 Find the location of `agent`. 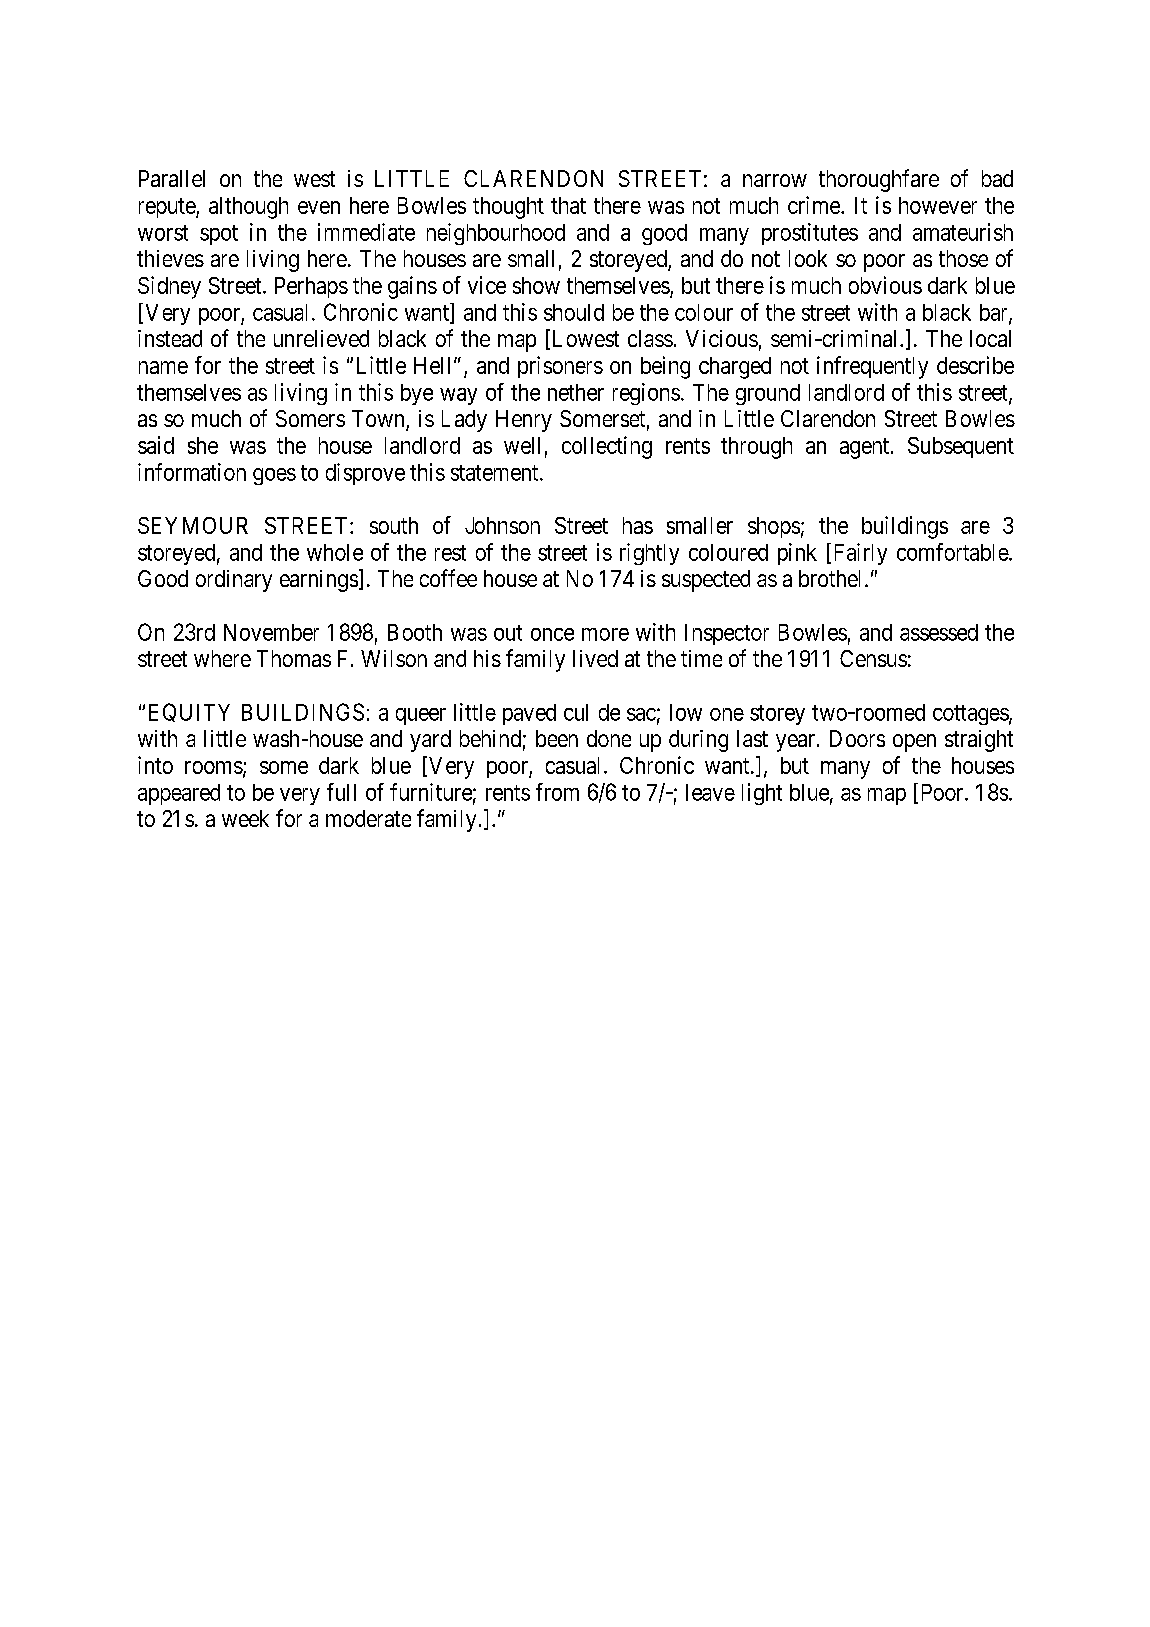

agent is located at coordinates (866, 448).
